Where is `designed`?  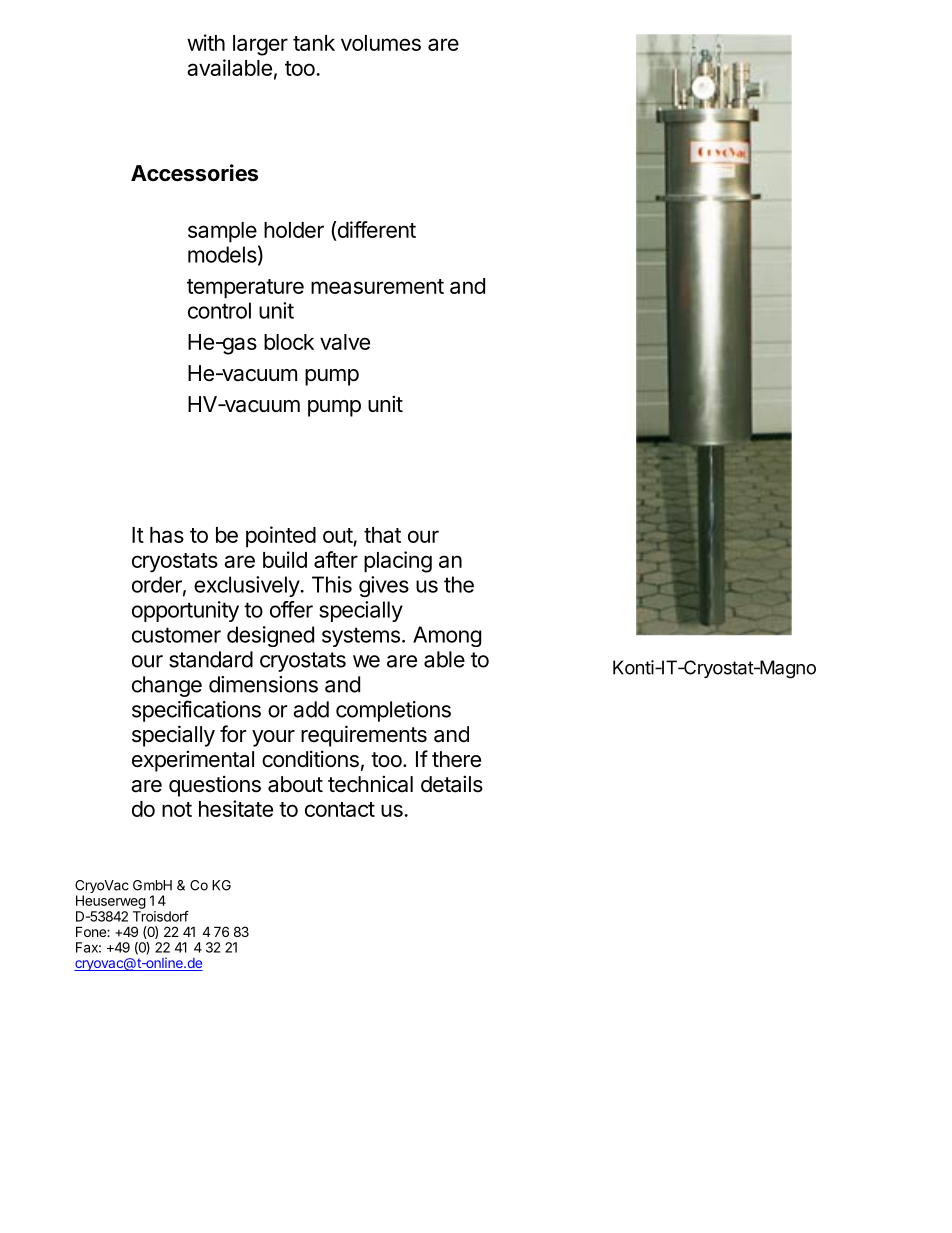 designed is located at coordinates (270, 636).
